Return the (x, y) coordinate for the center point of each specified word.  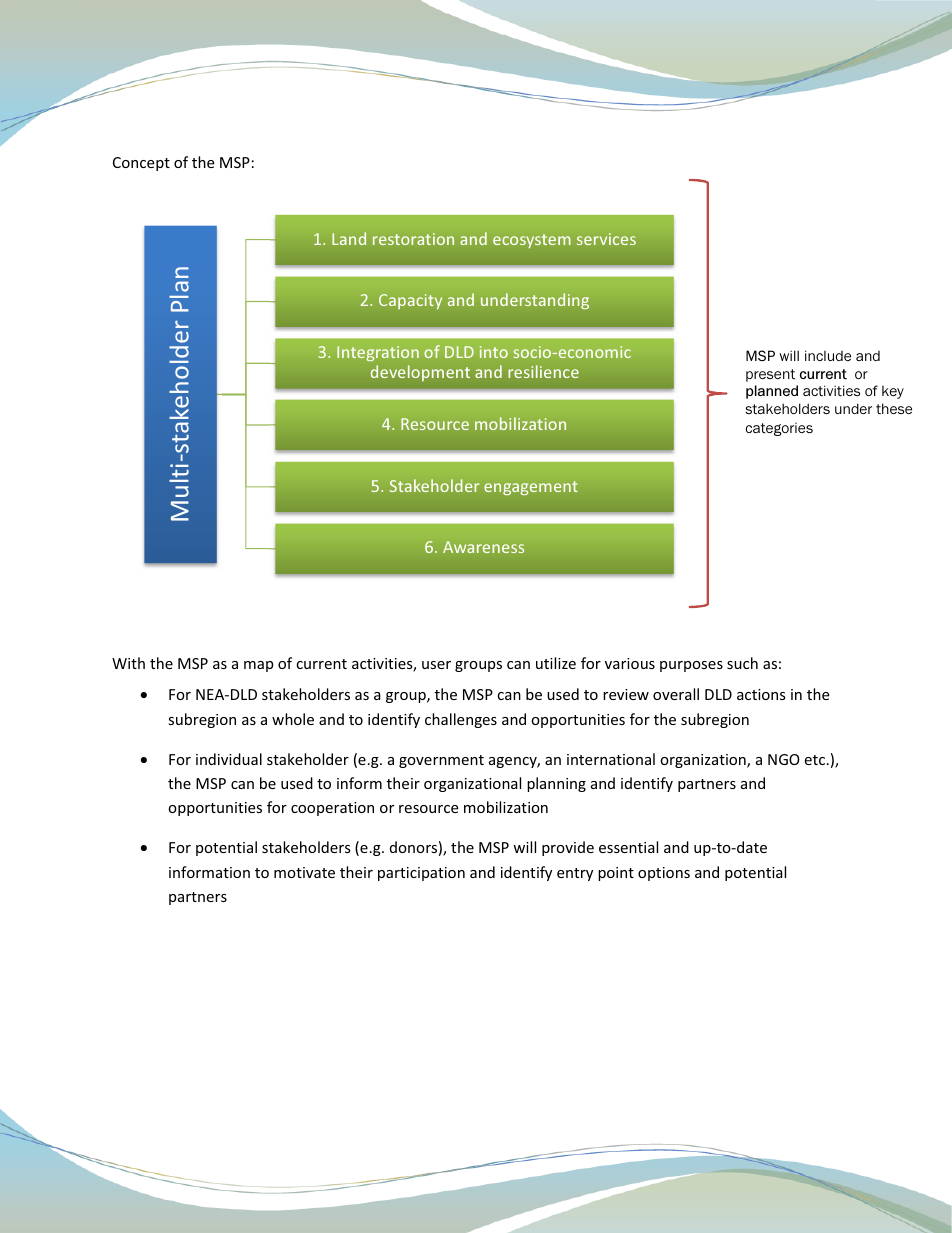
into (494, 352)
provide (568, 848)
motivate (304, 872)
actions (761, 694)
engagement (531, 488)
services (606, 239)
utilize (556, 663)
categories (779, 429)
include (828, 355)
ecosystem (532, 241)
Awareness (483, 547)
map (258, 666)
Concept (141, 164)
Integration (378, 353)
